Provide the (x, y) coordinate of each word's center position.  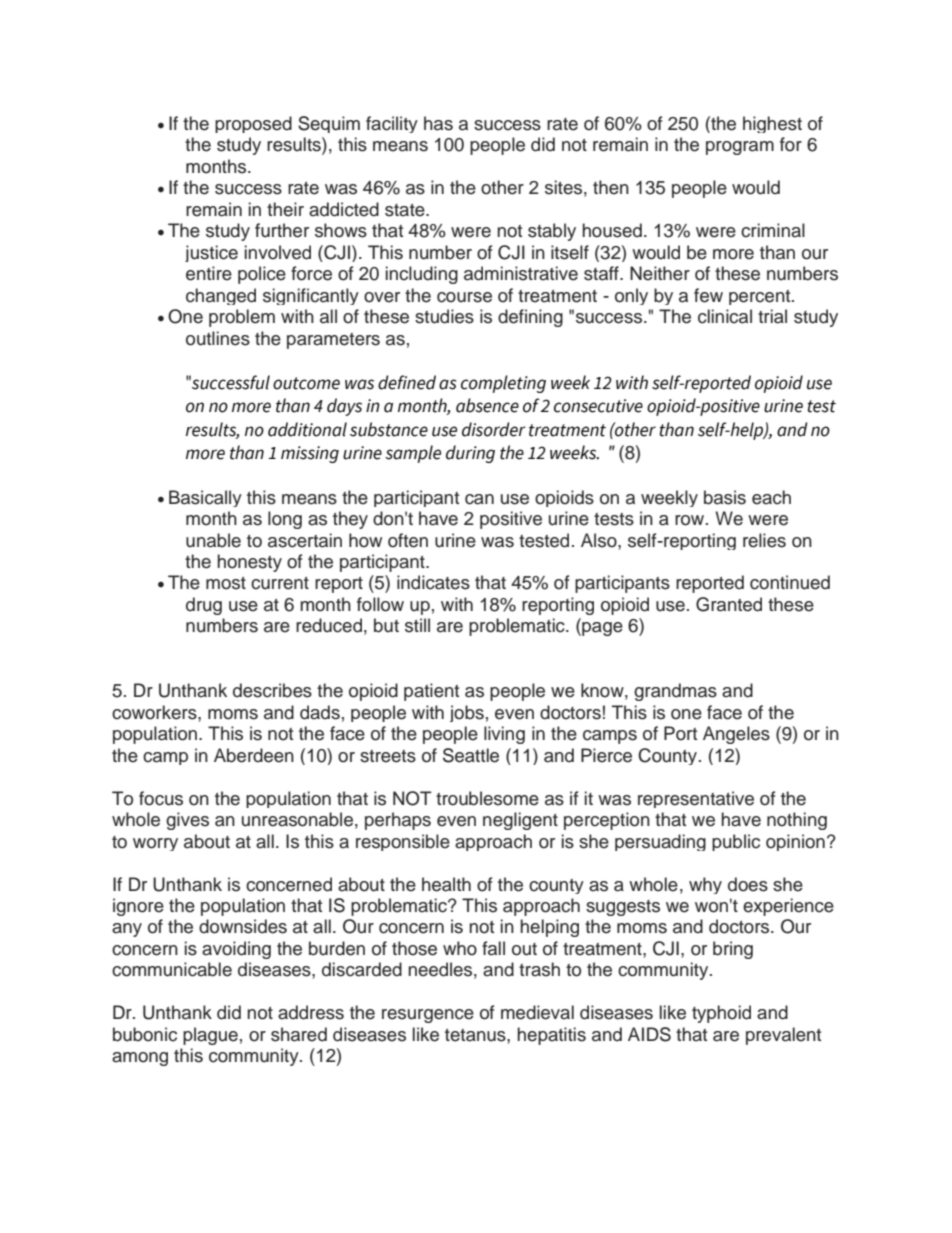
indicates (433, 582)
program (740, 148)
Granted (729, 604)
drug (204, 606)
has (438, 123)
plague (210, 1036)
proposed (253, 124)
